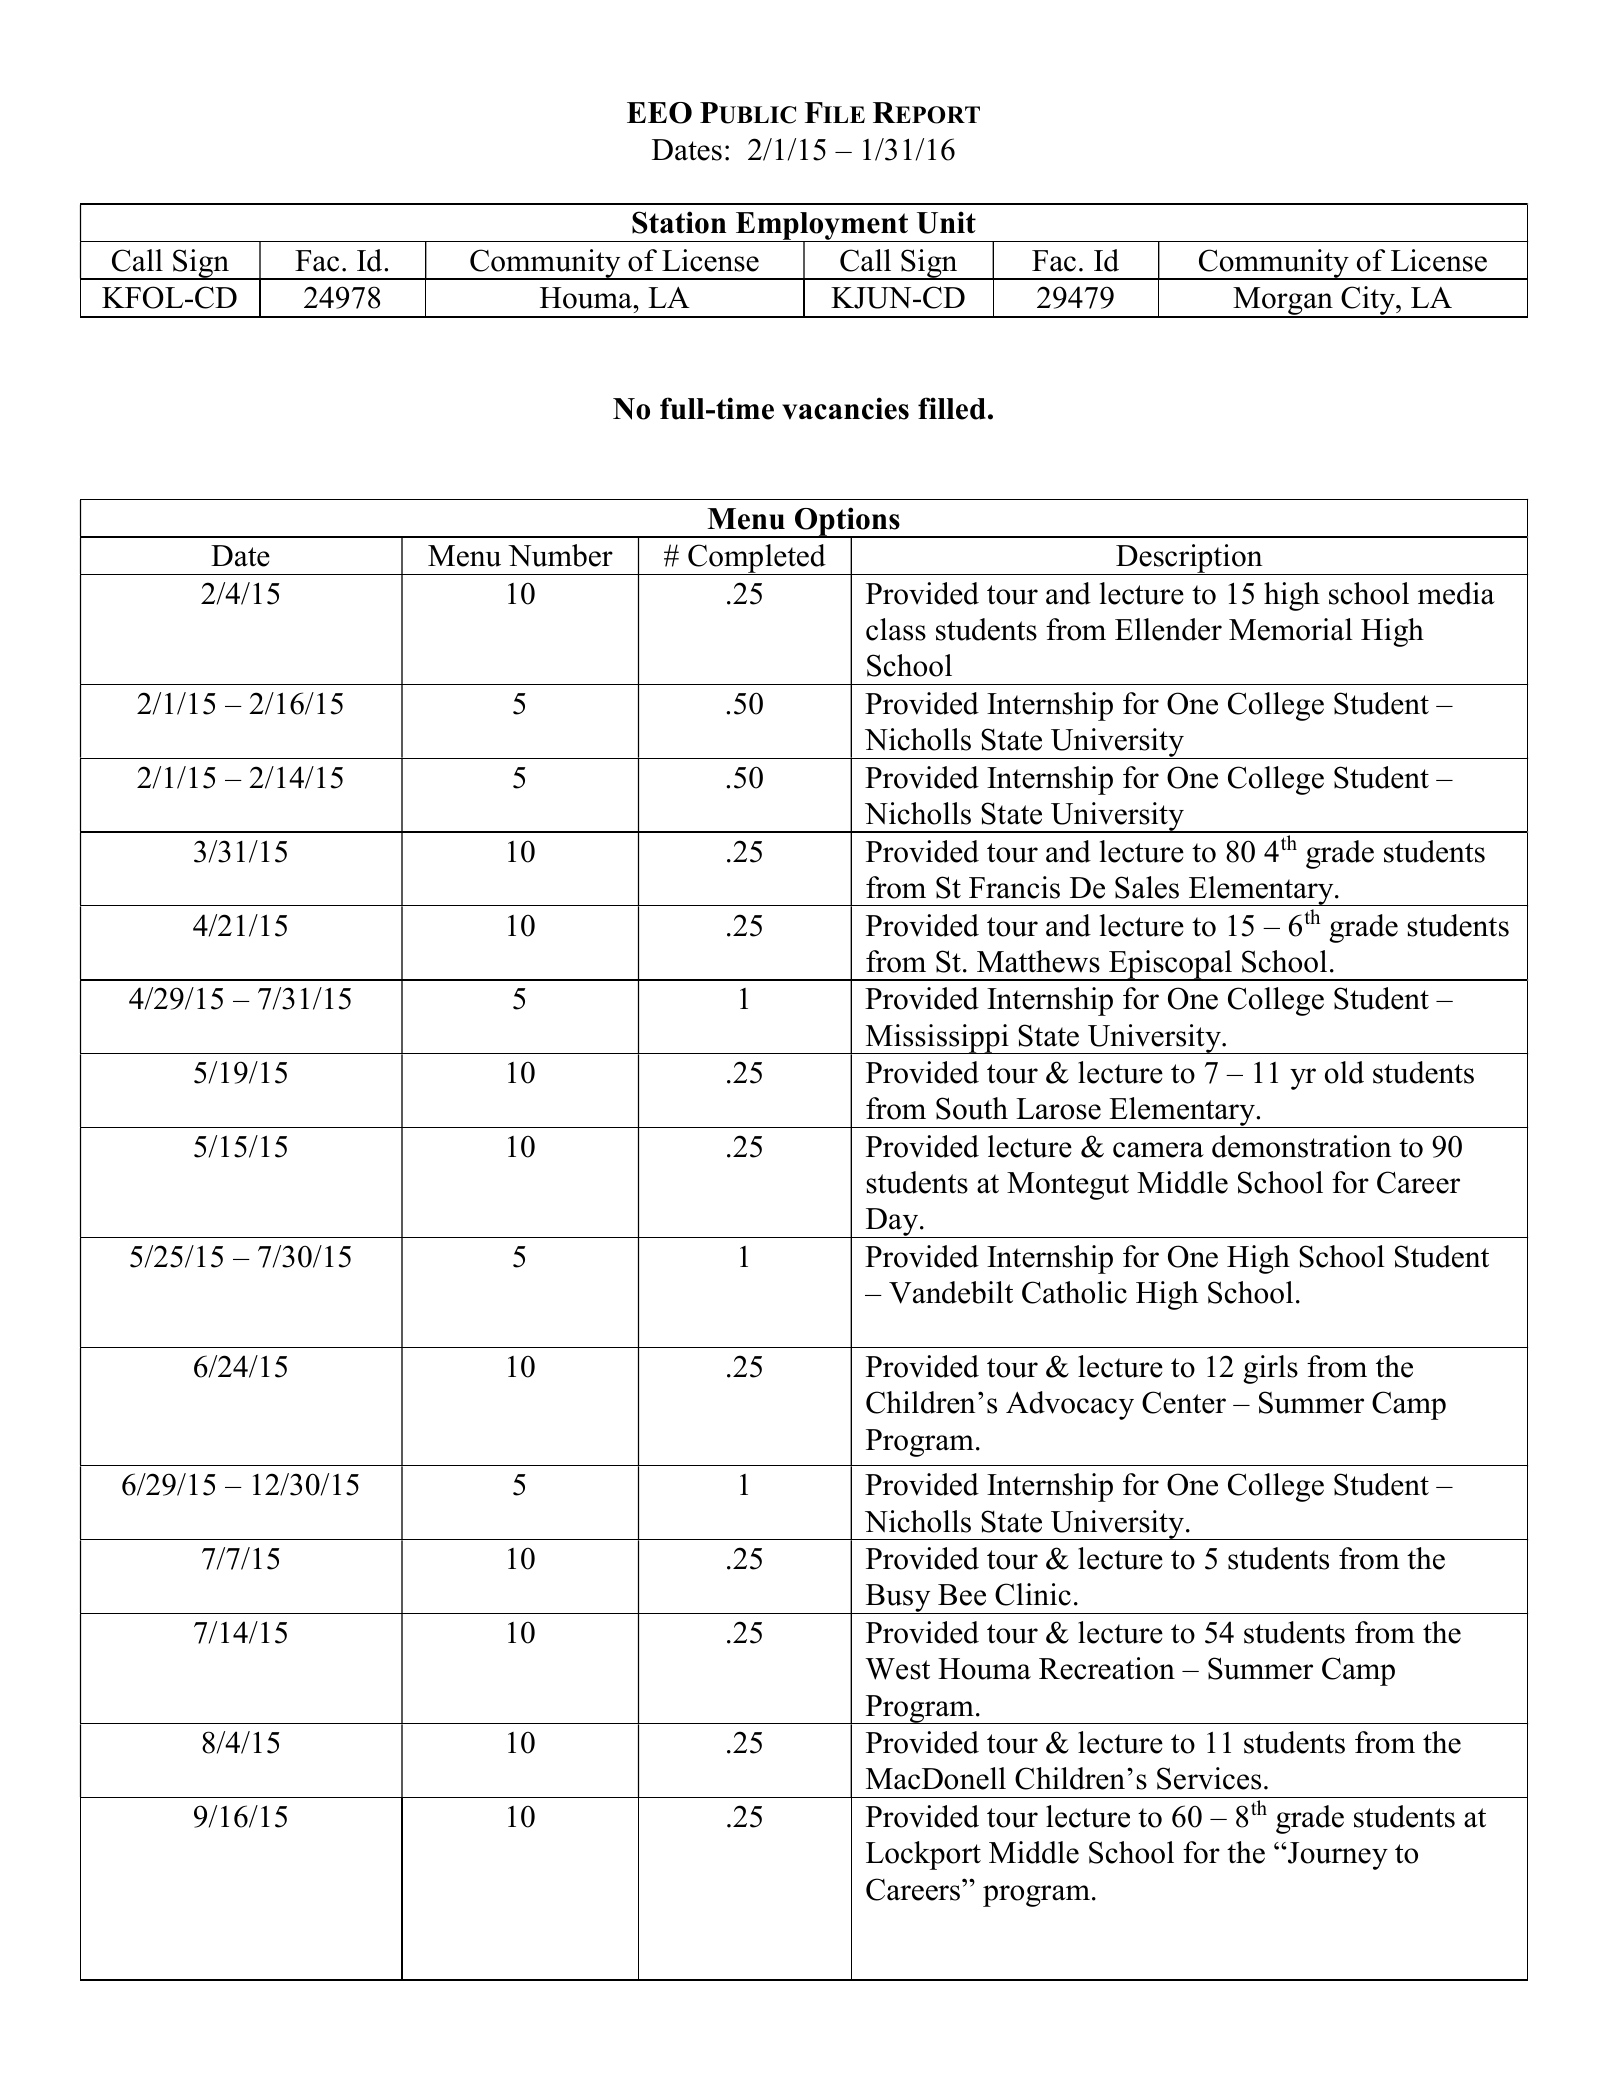 The width and height of the screenshot is (1608, 2081). I want to click on Morgan, so click(1283, 302).
